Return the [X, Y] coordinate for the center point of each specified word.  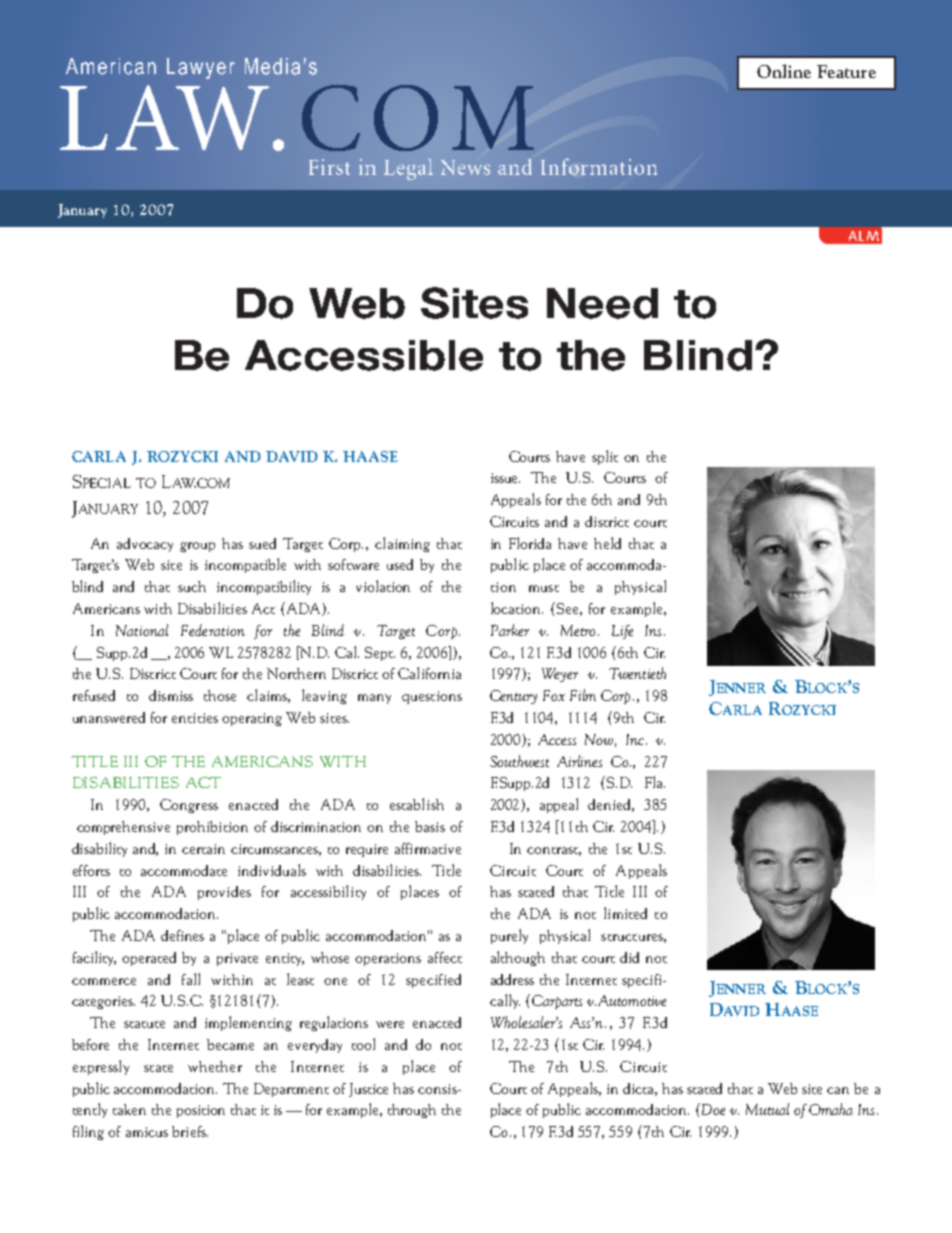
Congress [189, 806]
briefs [190, 1131]
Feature [846, 71]
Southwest [519, 761]
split [605, 457]
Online [784, 71]
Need [602, 303]
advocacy [145, 545]
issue [505, 478]
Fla [655, 782]
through [412, 1111]
